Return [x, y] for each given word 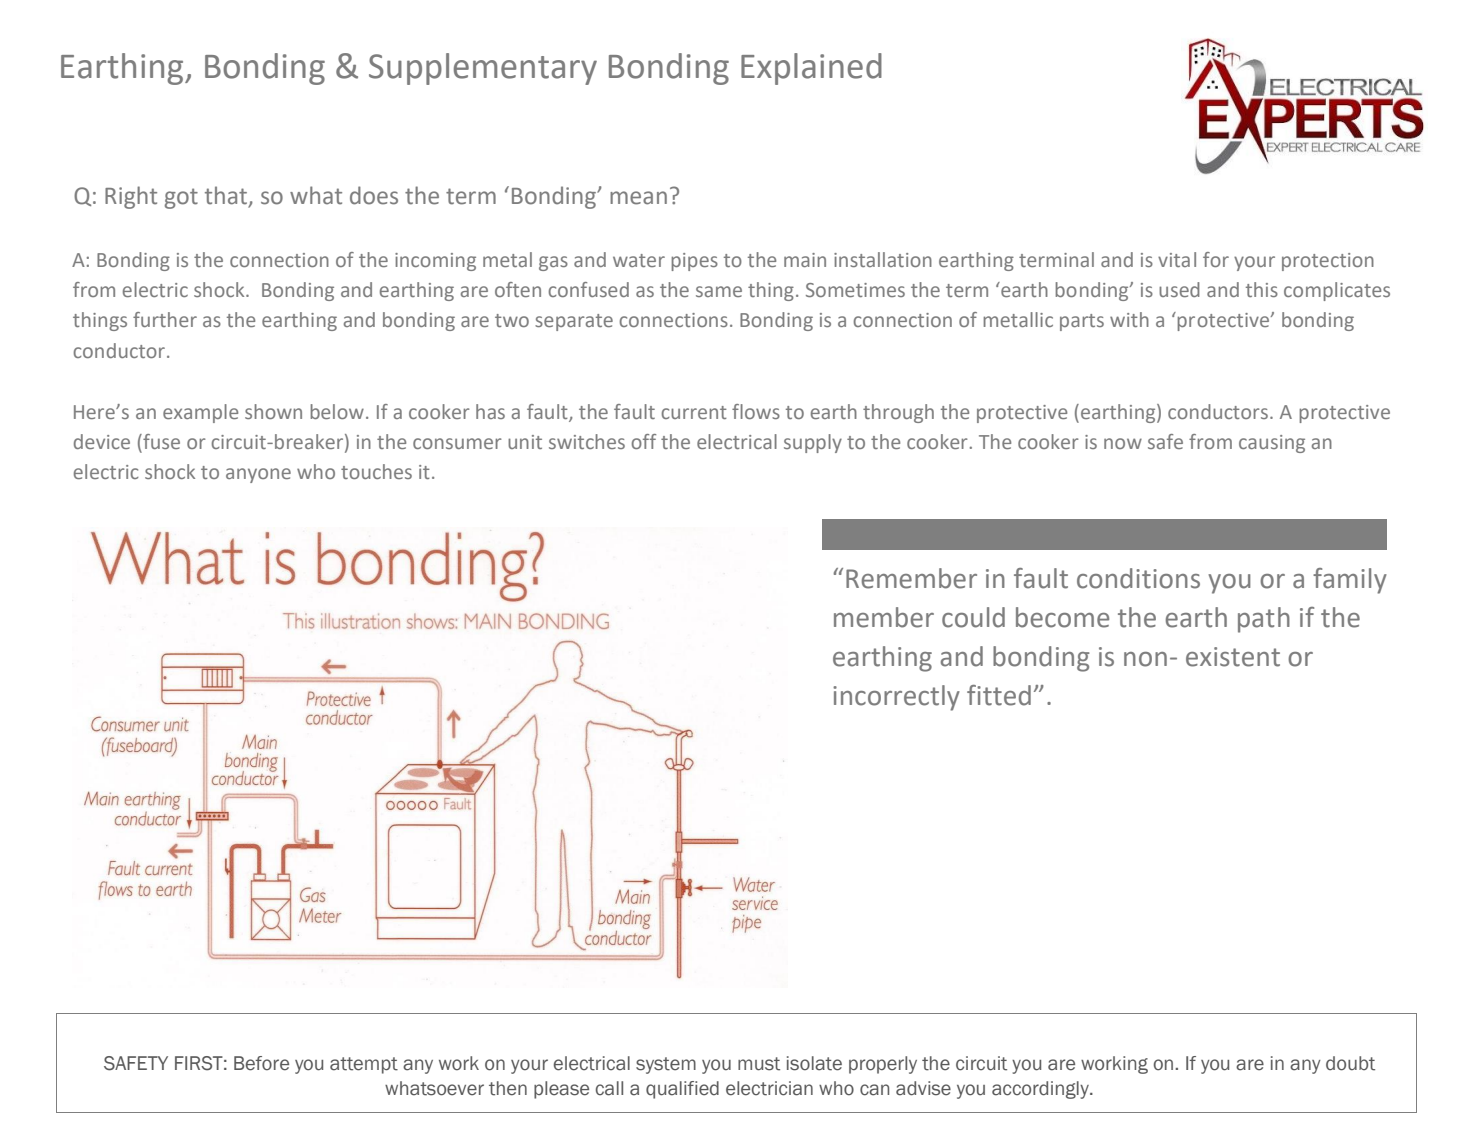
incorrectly [896, 698]
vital [1177, 259]
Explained [811, 69]
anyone [258, 475]
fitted [999, 695]
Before [261, 1063]
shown [273, 411]
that [227, 196]
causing [1272, 444]
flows [756, 411]
